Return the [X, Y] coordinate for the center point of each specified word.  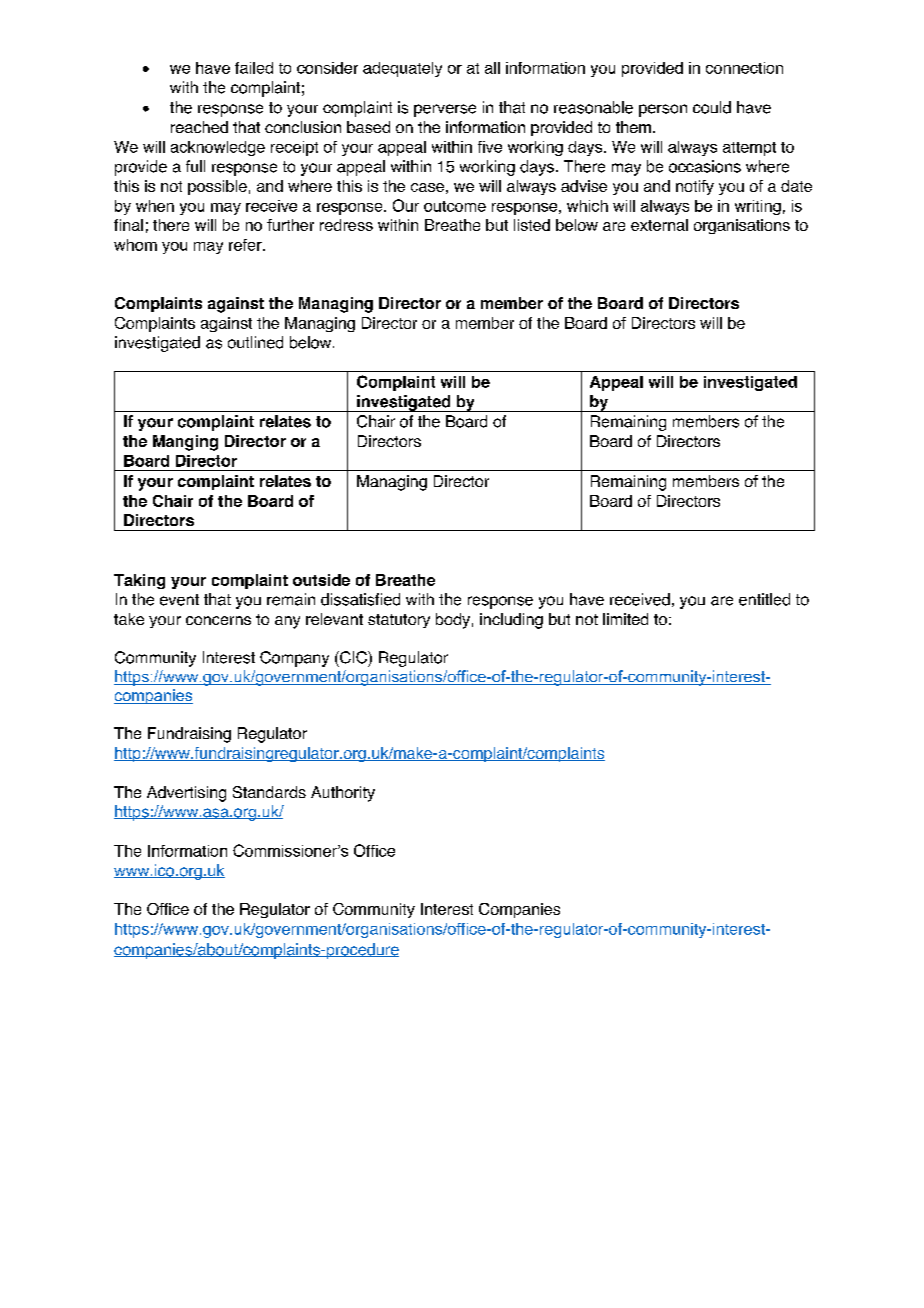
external [659, 225]
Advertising [186, 794]
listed [532, 225]
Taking [139, 581]
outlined [255, 342]
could [712, 107]
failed [254, 68]
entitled [764, 599]
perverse [445, 110]
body [453, 621]
